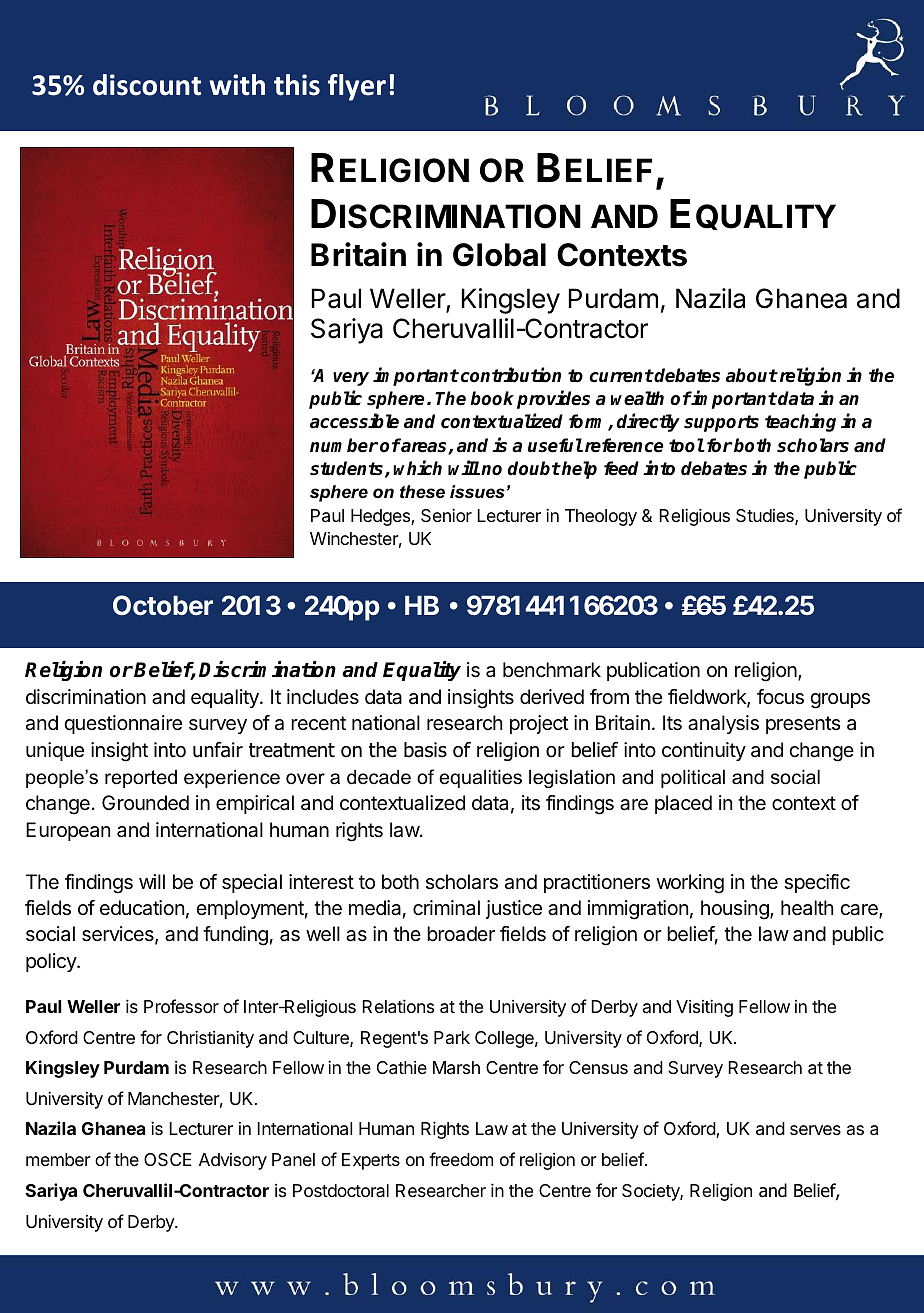 Image resolution: width=924 pixels, height=1313 pixels. Describe the element at coordinates (446, 908) in the screenshot. I see `criminal` at that location.
